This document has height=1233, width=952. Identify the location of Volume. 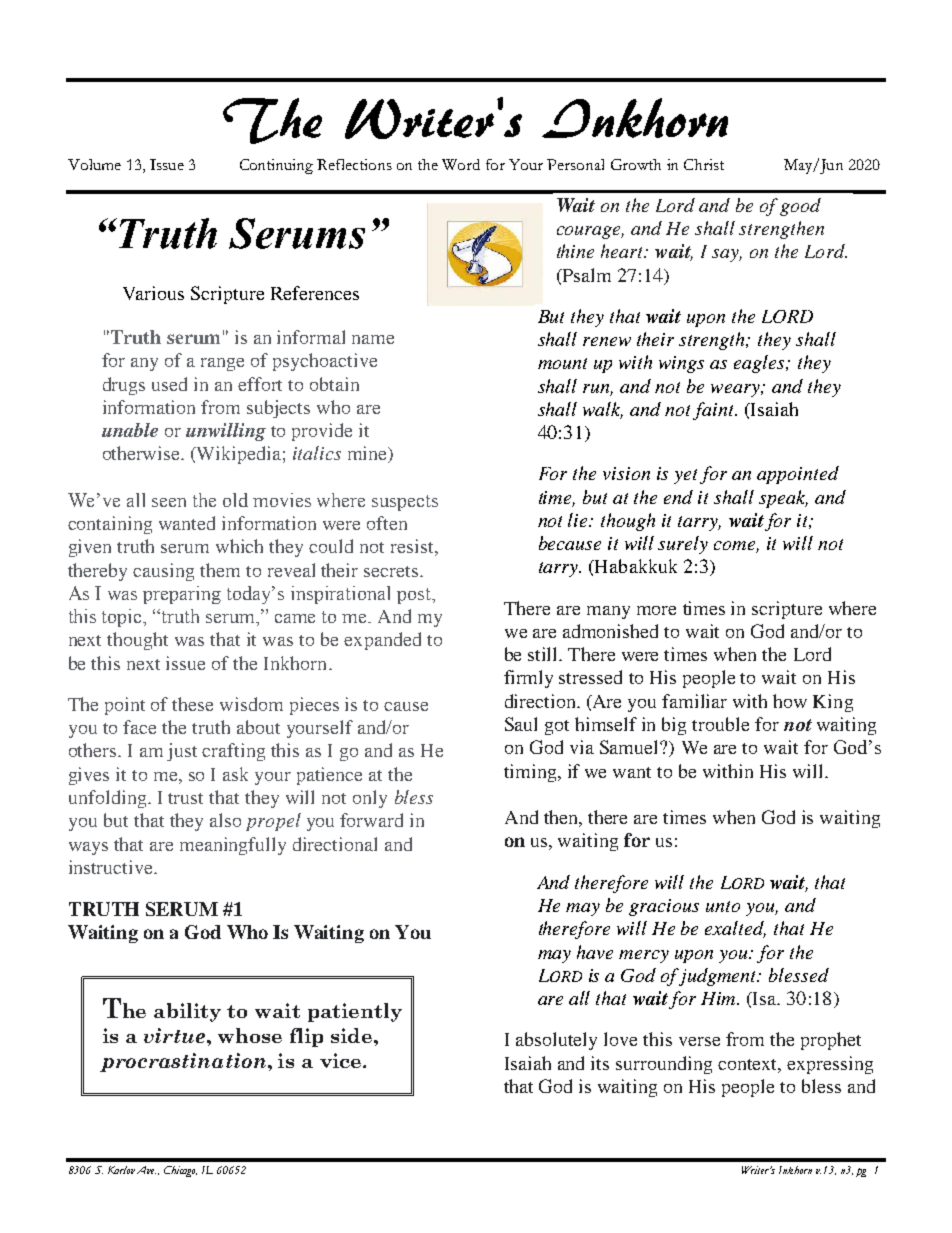
(94, 164).
